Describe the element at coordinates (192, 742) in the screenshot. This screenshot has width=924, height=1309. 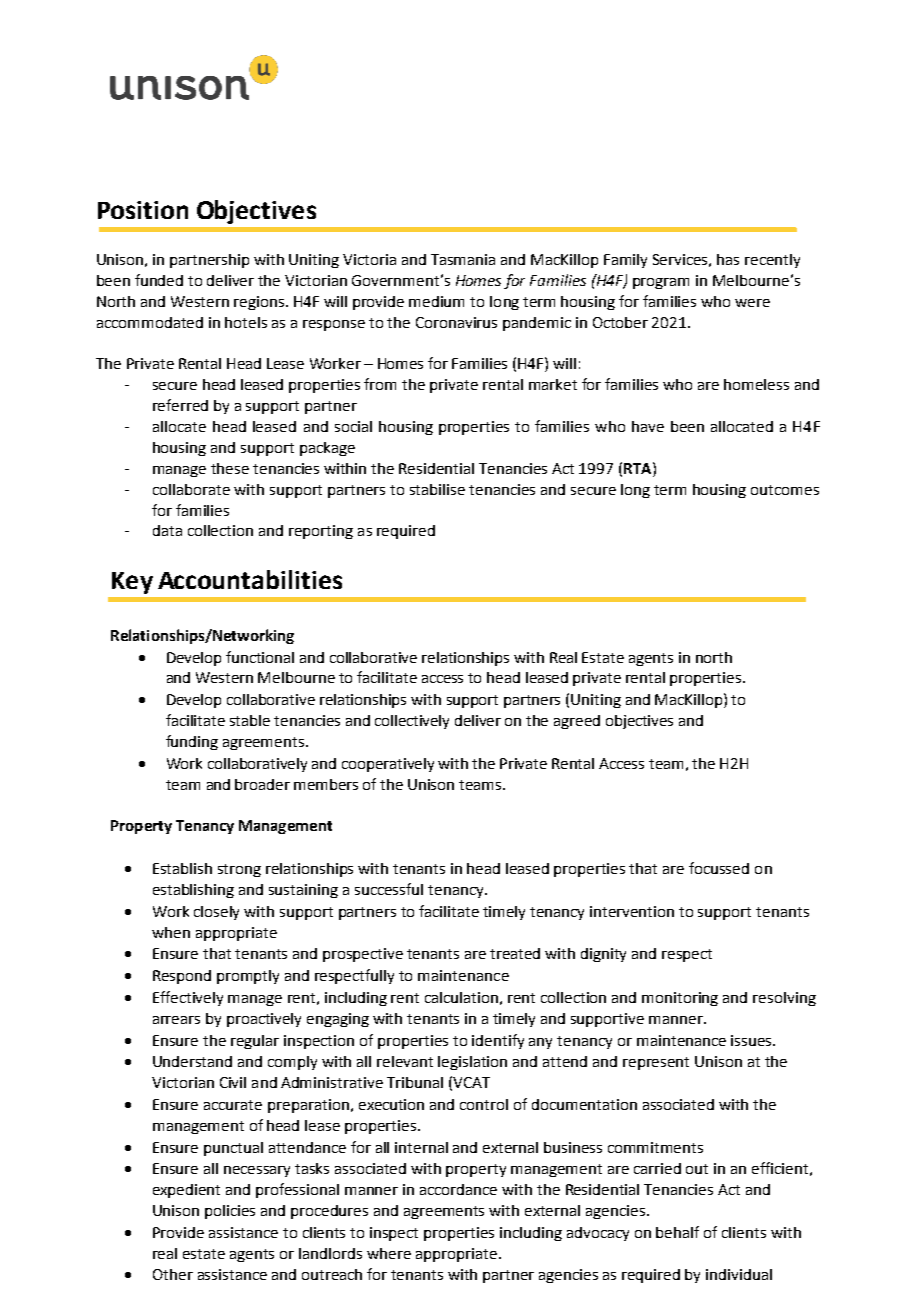
I see `funding` at that location.
